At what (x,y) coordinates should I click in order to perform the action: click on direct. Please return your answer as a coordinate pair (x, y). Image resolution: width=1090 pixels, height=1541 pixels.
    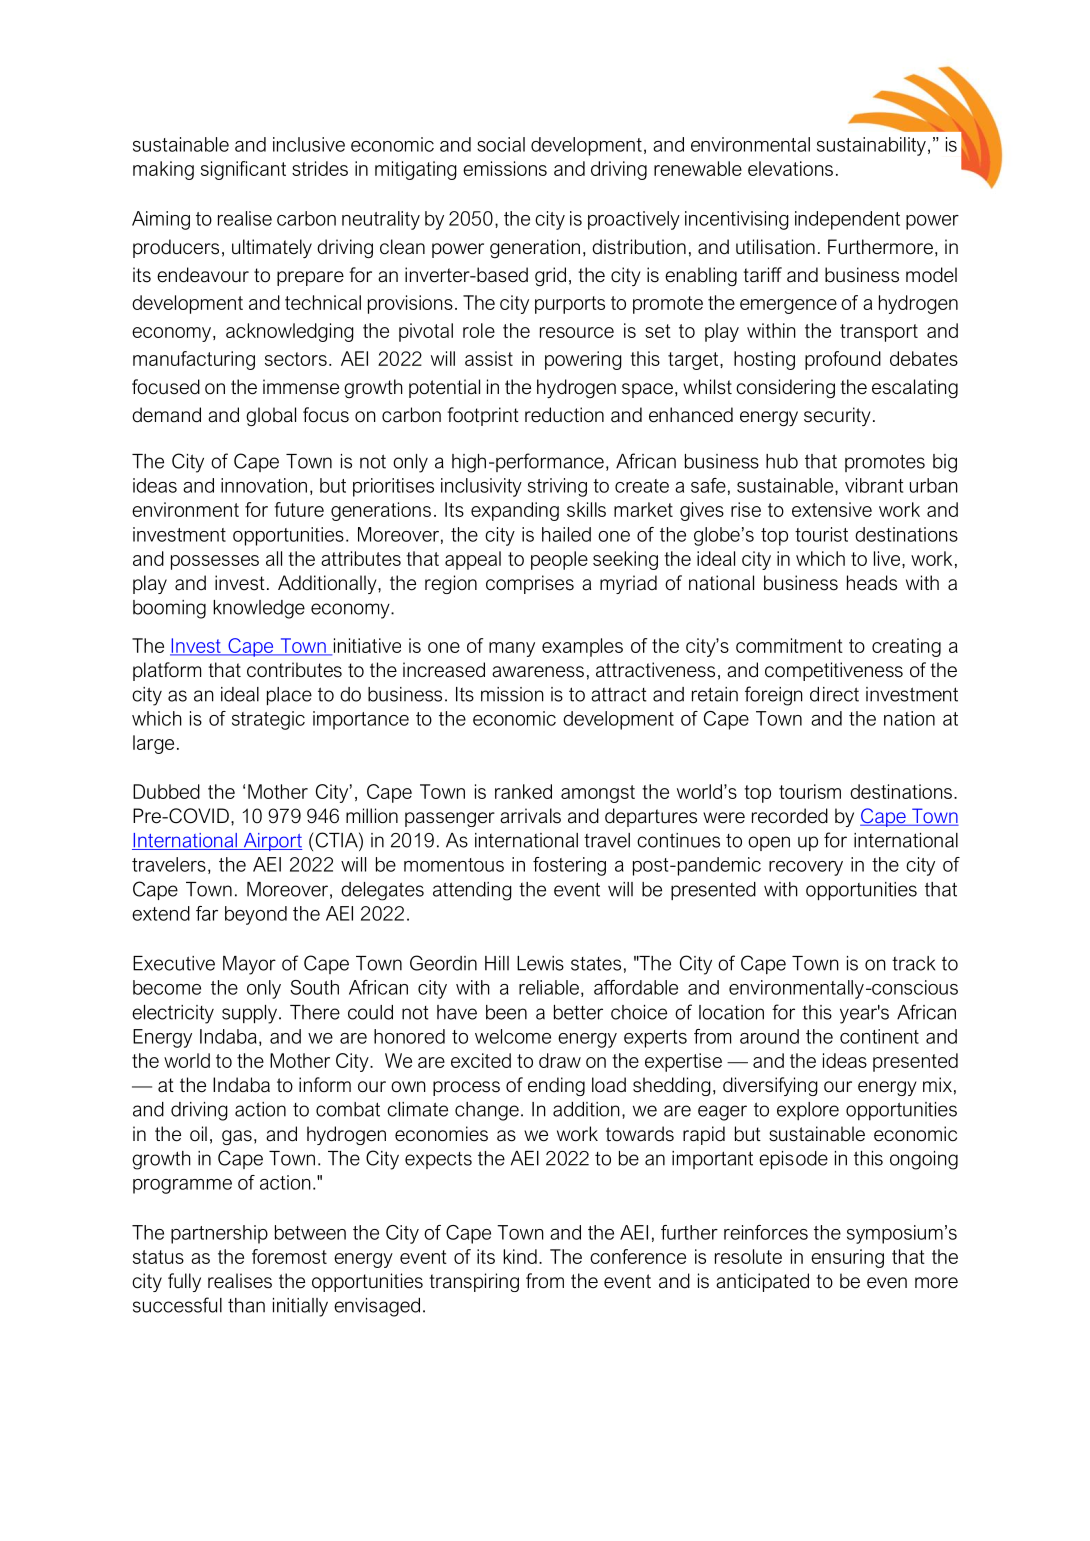
    Looking at the image, I should click on (834, 694).
